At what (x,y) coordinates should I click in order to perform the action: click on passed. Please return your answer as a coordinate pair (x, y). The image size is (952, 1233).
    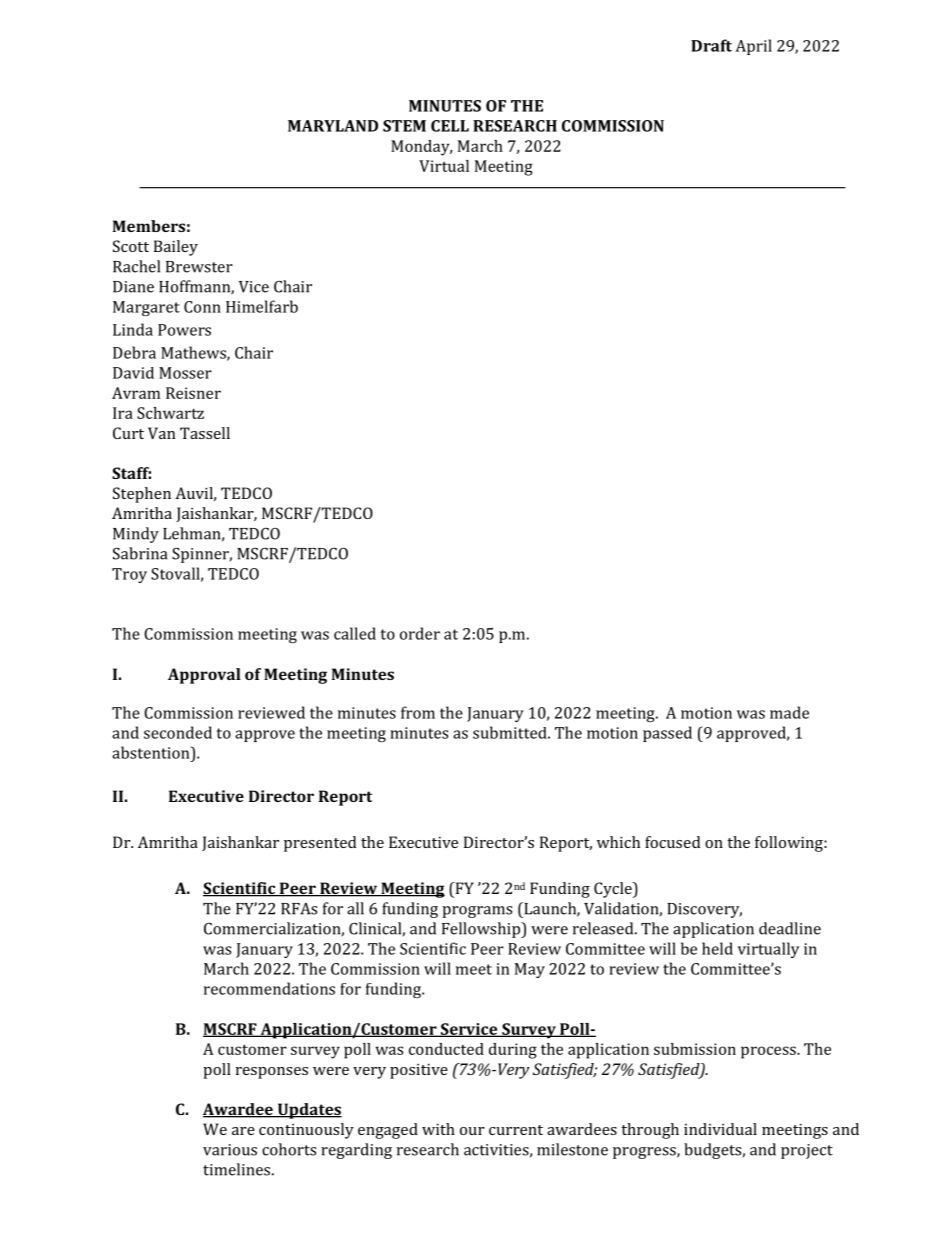
    Looking at the image, I should click on (667, 734).
